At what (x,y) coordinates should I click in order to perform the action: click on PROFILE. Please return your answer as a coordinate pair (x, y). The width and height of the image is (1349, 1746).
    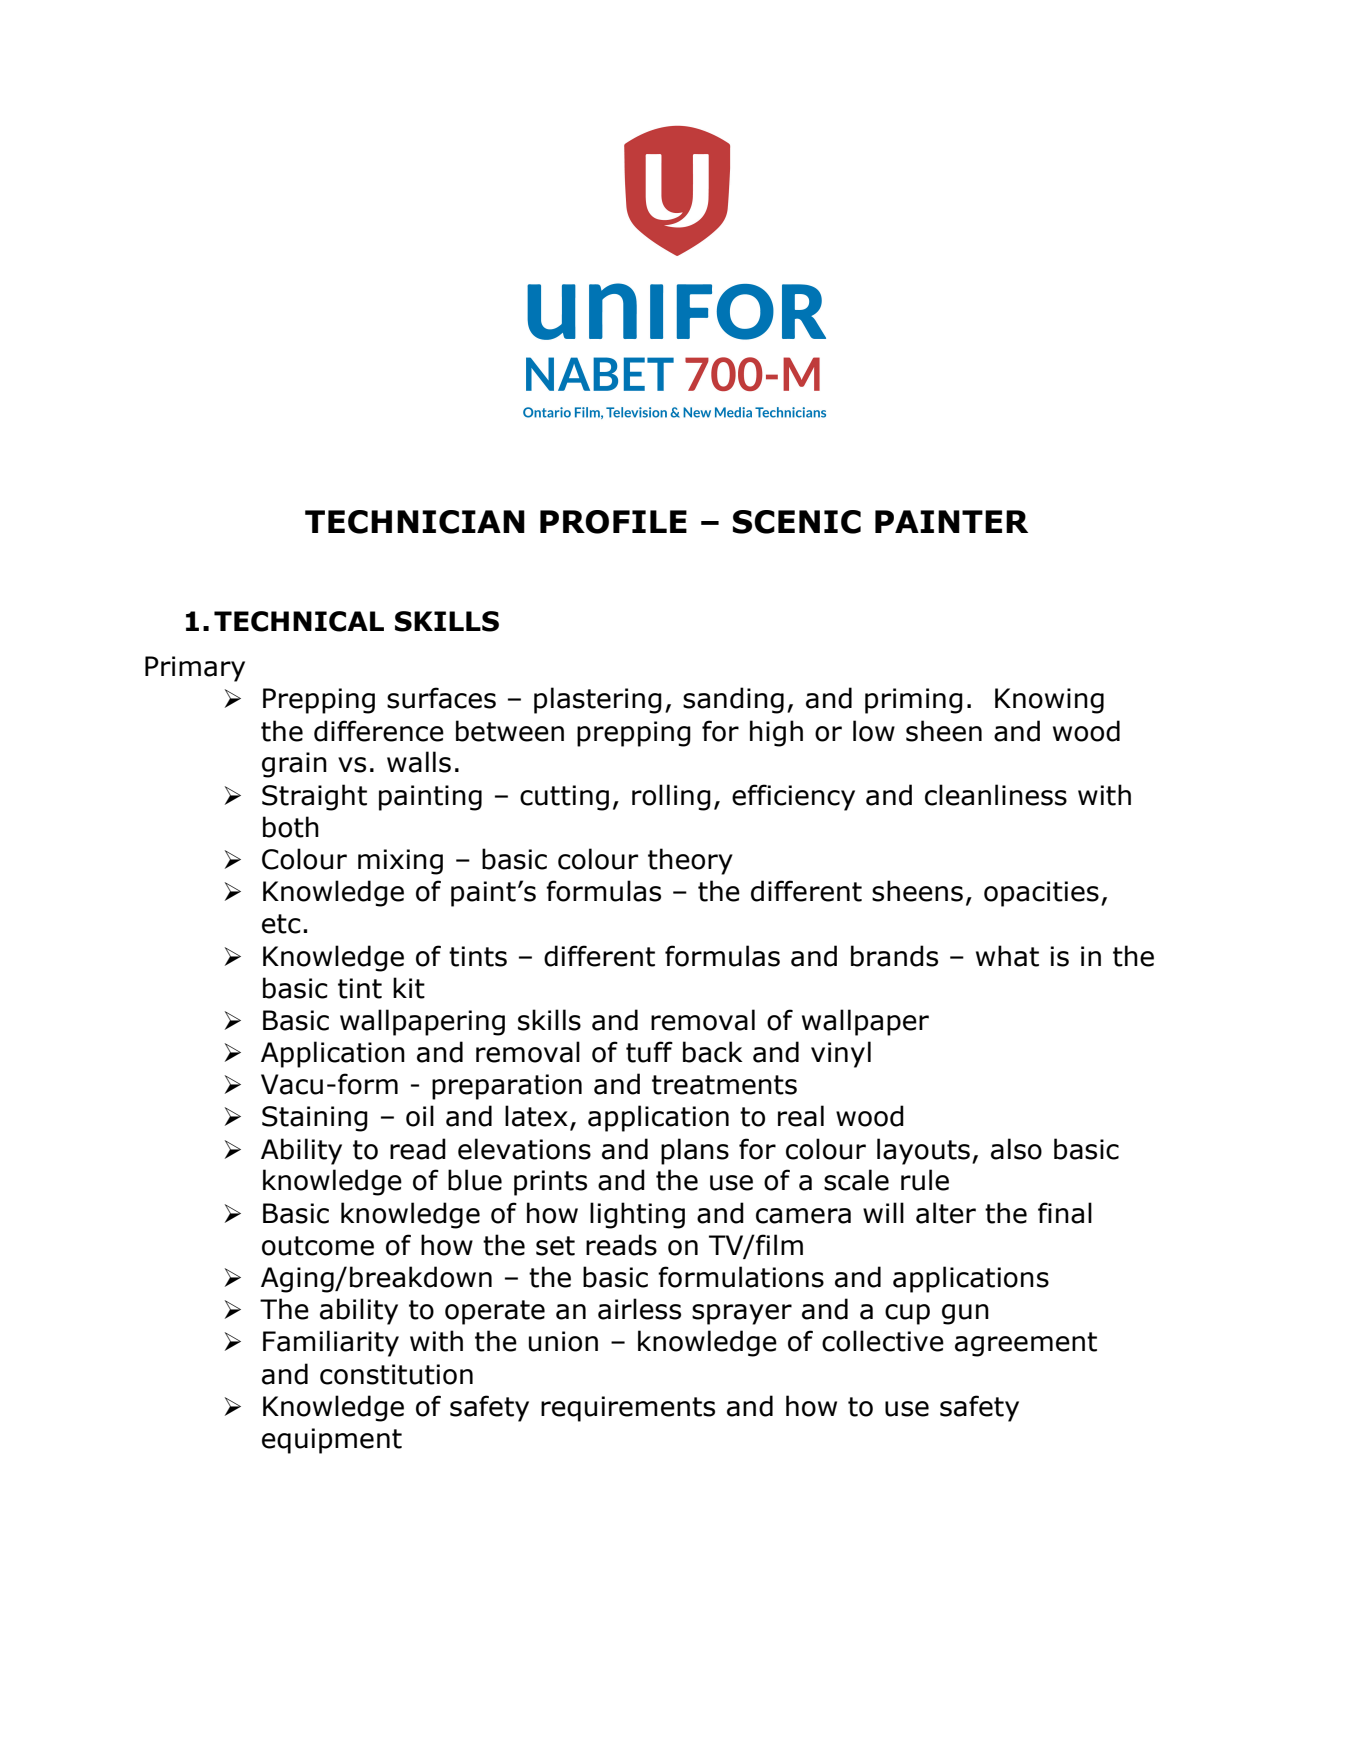
    Looking at the image, I should click on (613, 522).
